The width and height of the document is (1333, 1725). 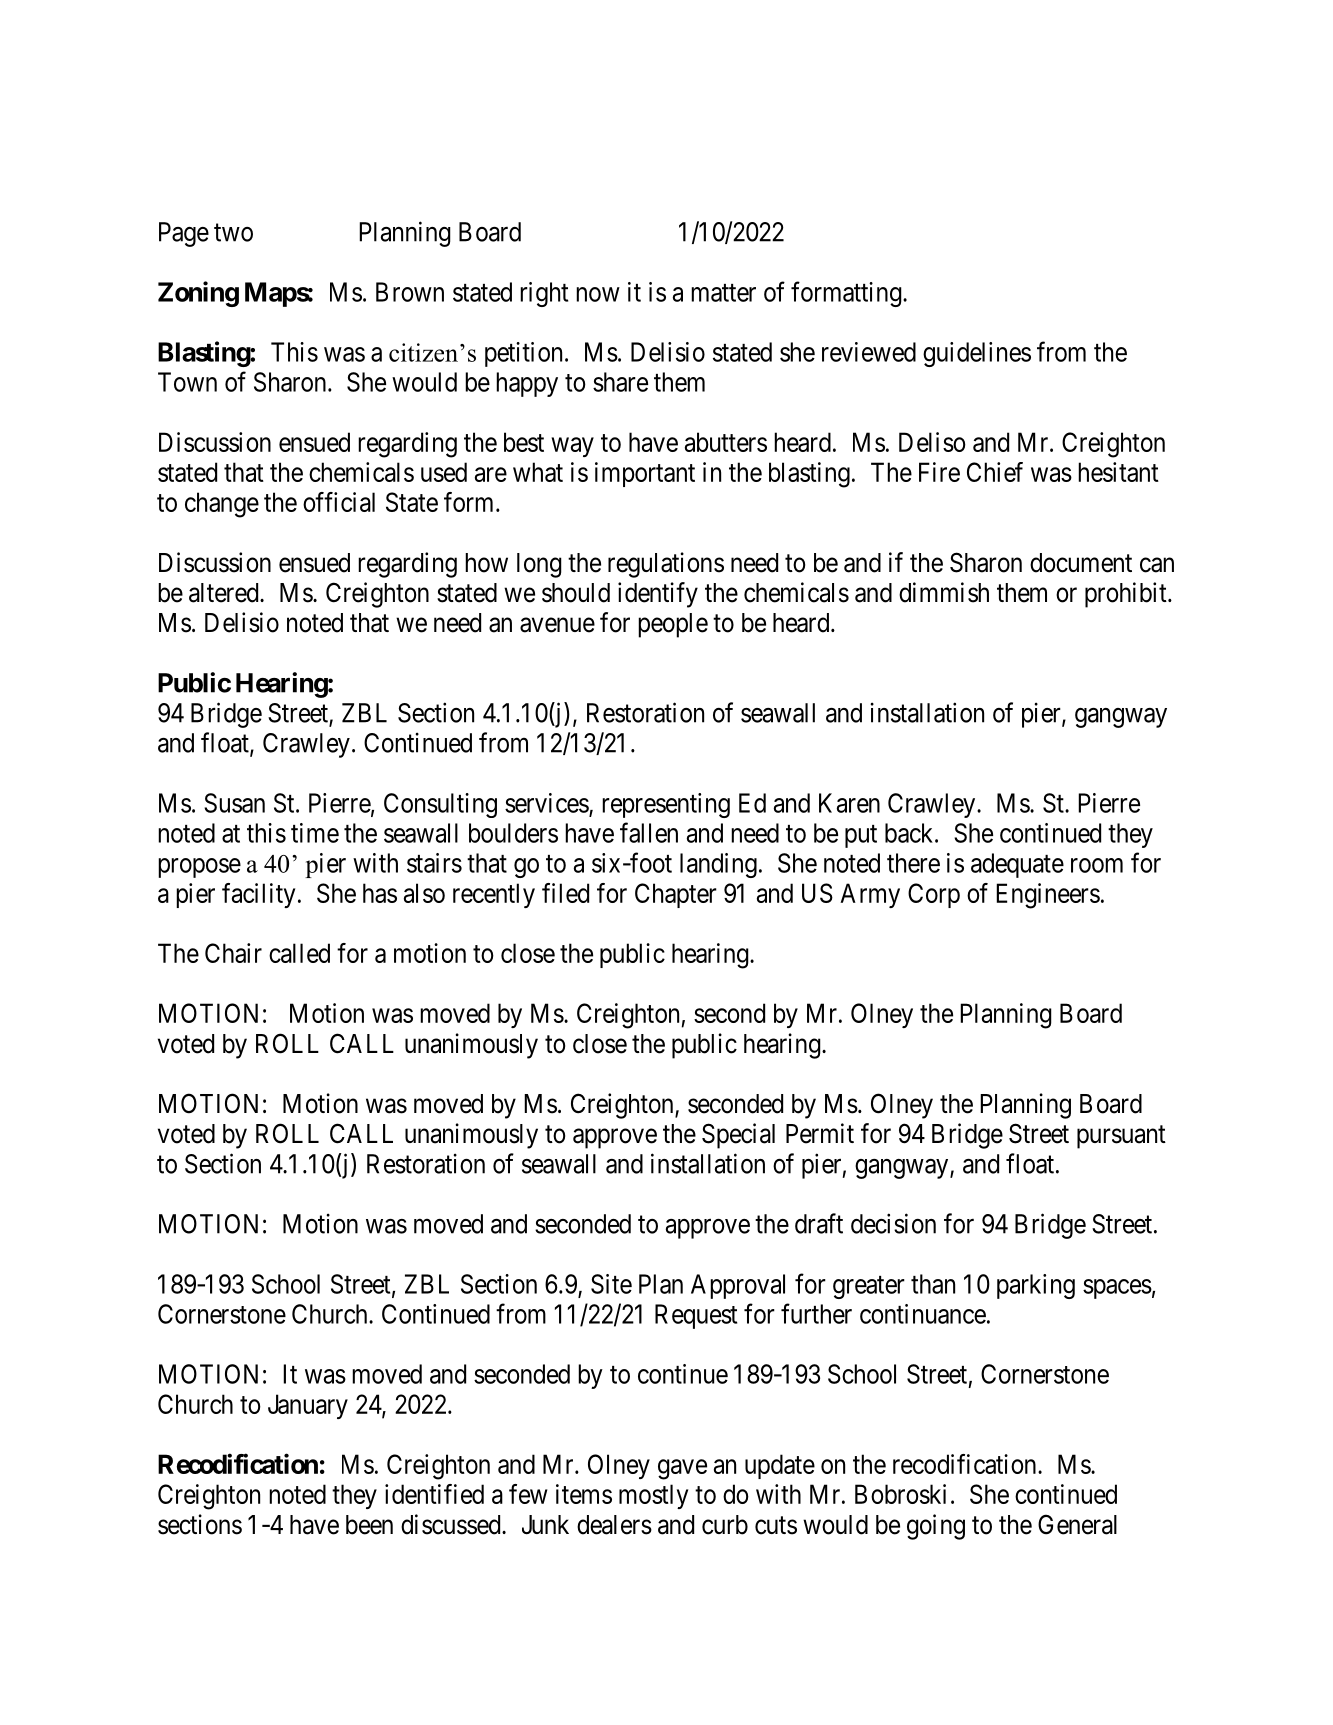 What do you see at coordinates (258, 895) in the document?
I see `facility` at bounding box center [258, 895].
